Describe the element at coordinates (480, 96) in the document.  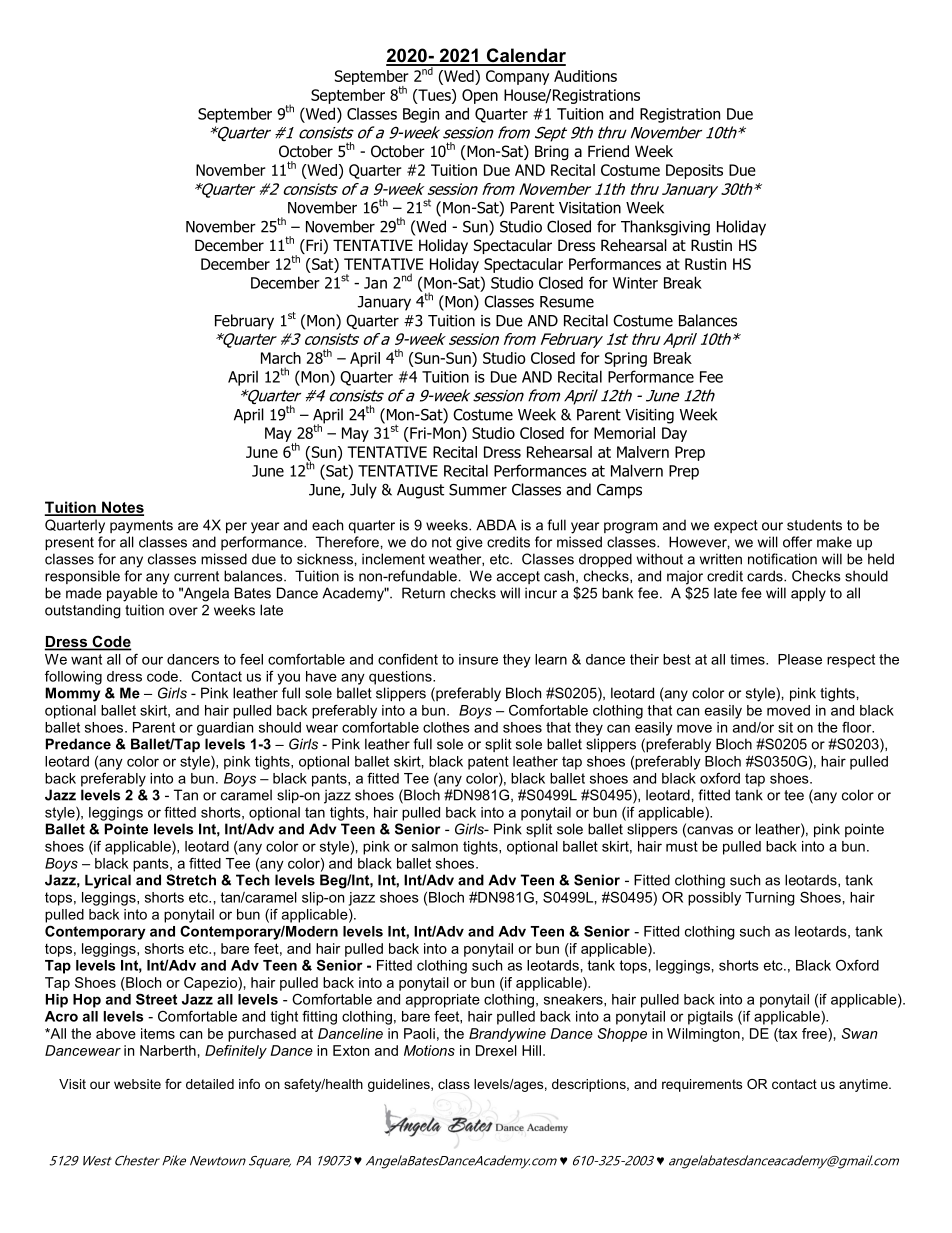
I see `Open` at that location.
